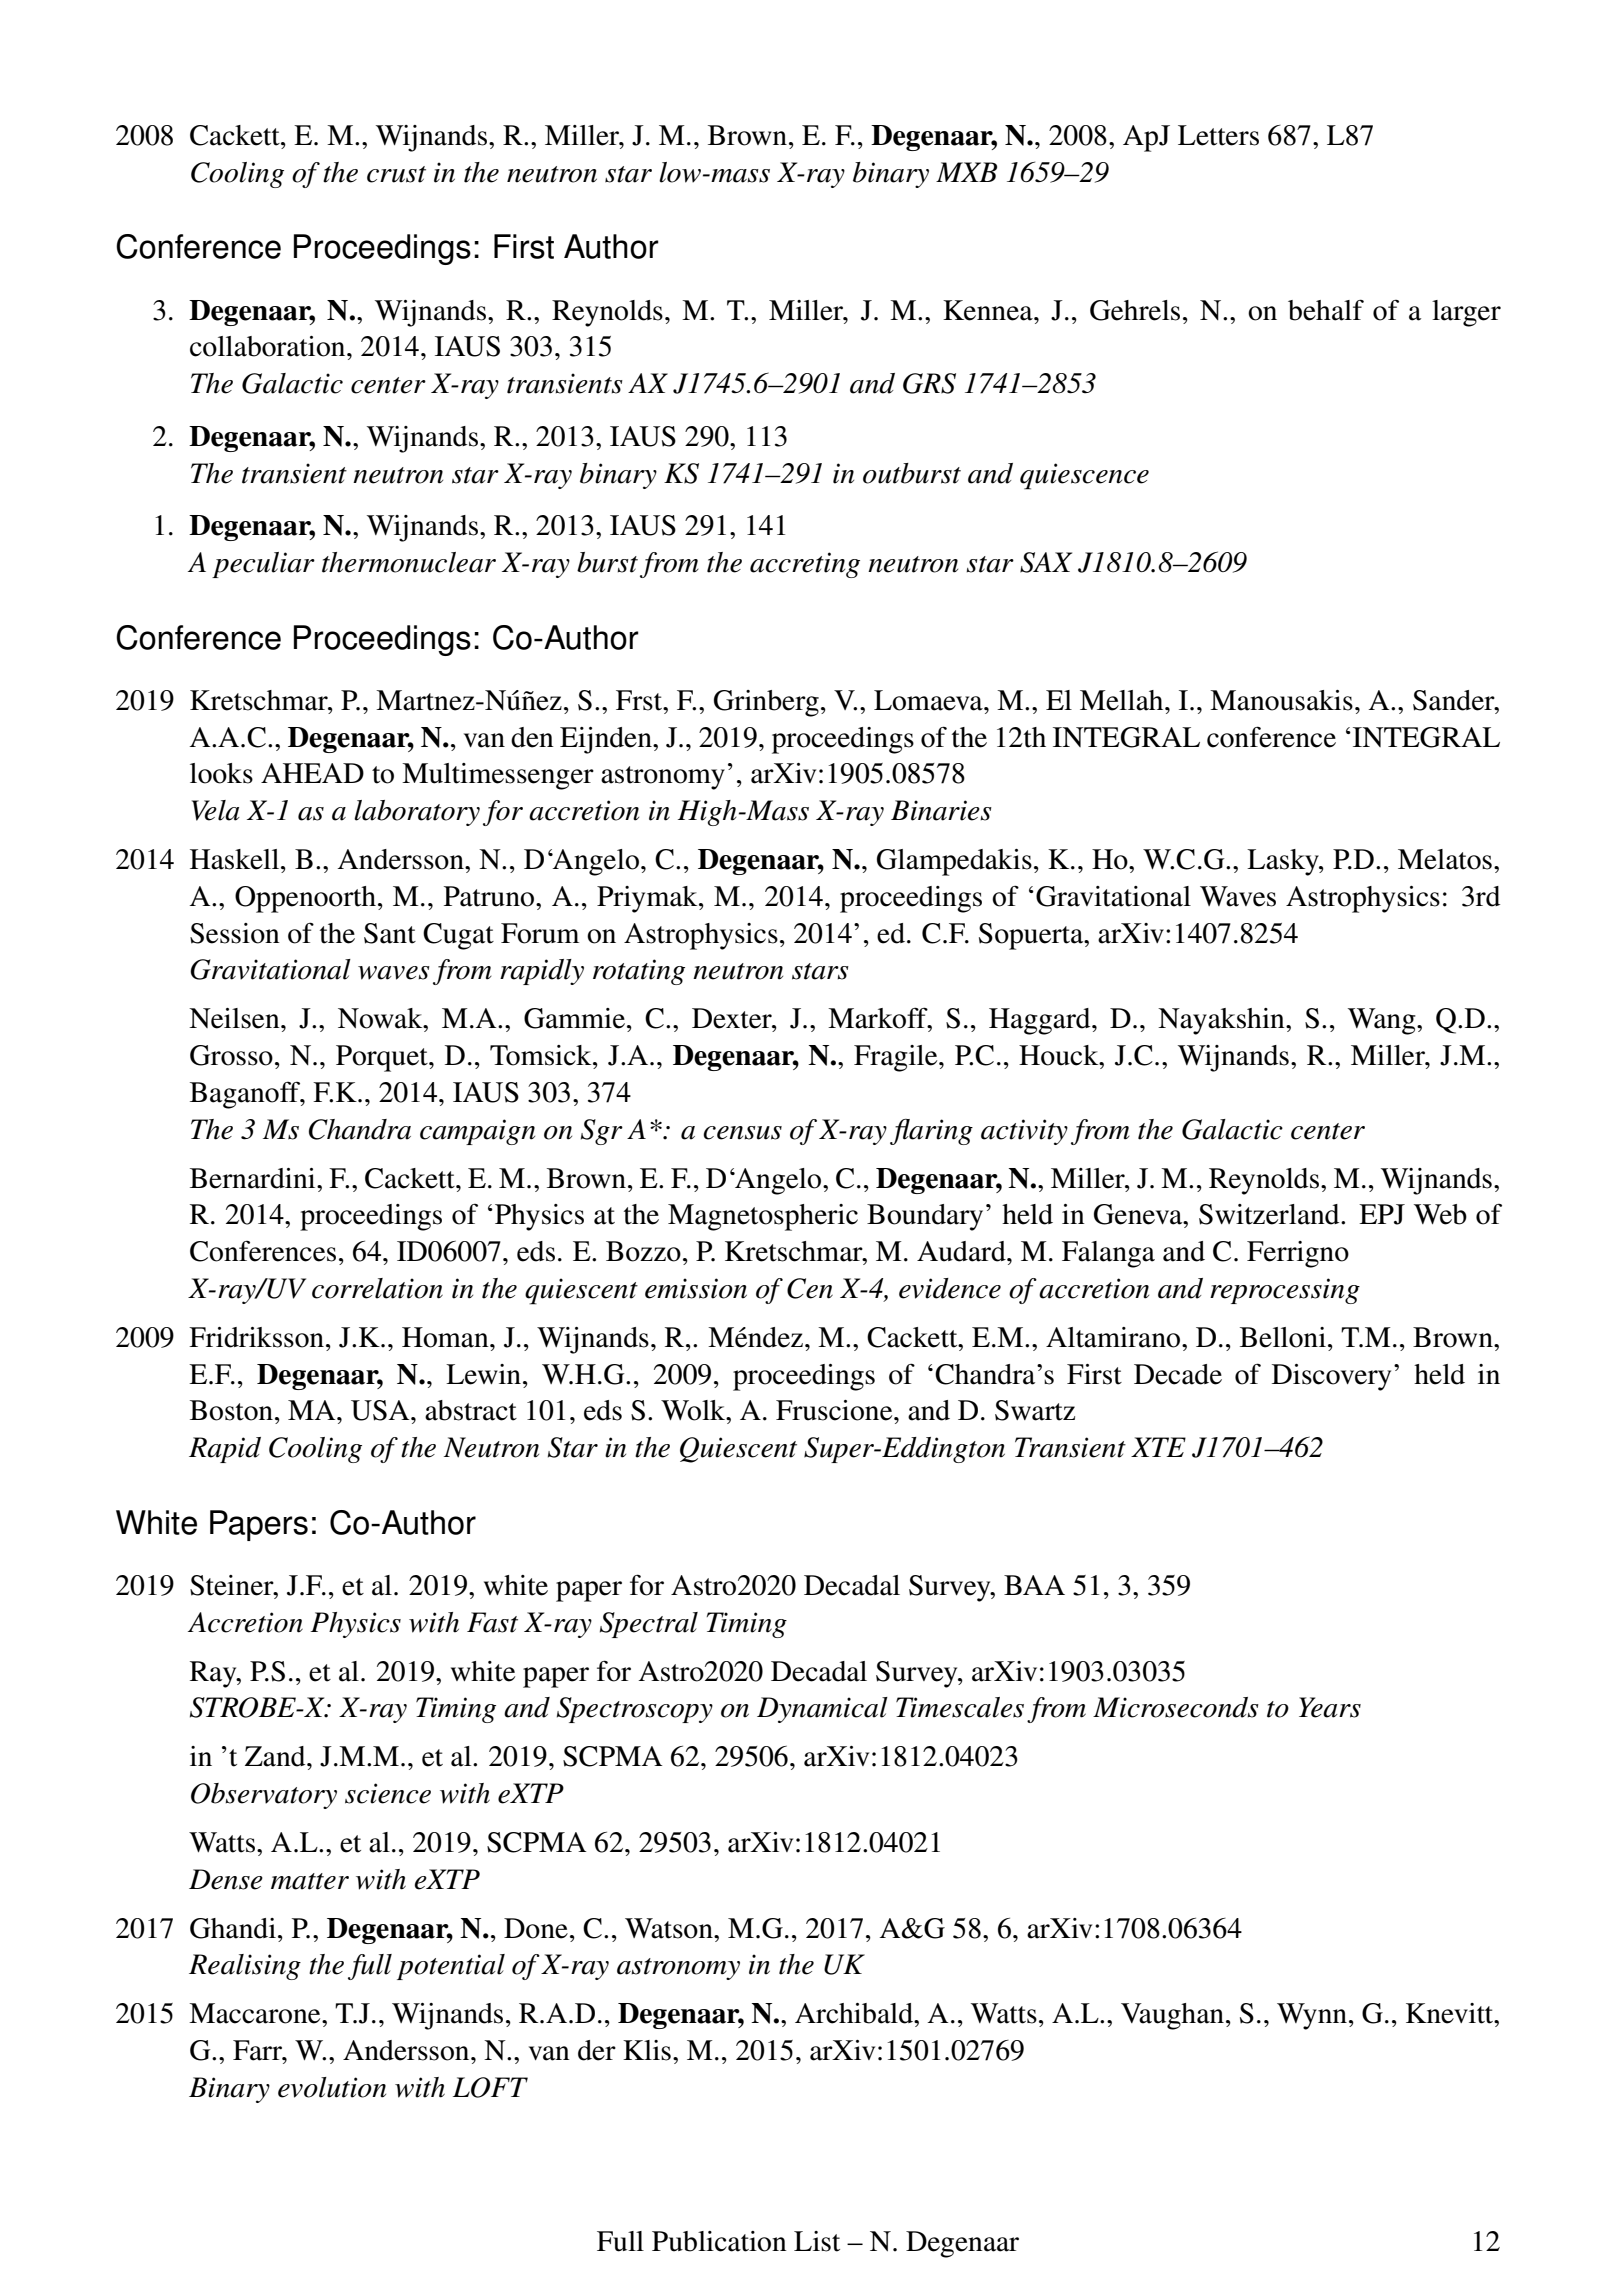 This image has width=1616, height=2285. I want to click on crust, so click(396, 174).
